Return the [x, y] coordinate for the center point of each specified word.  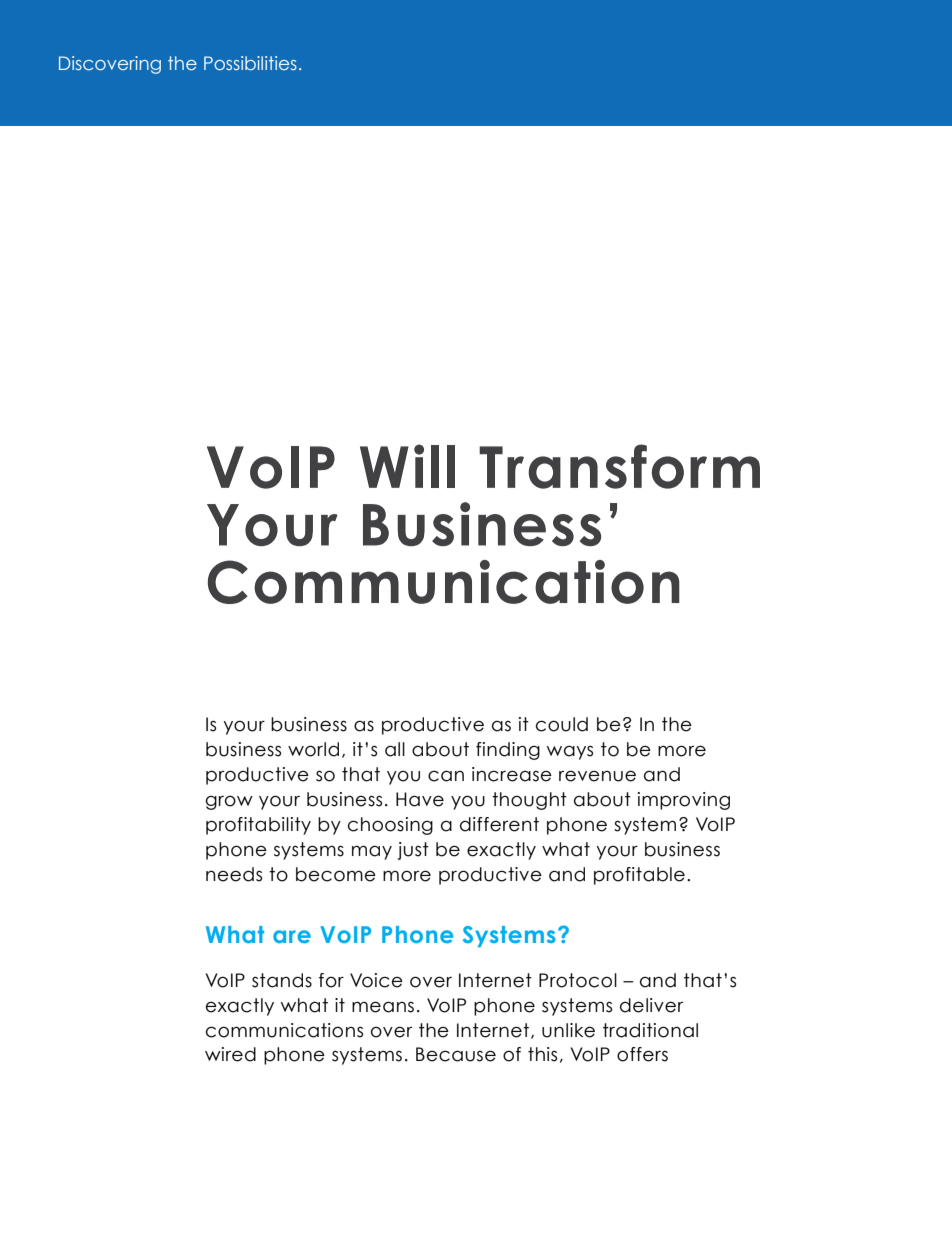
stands [282, 980]
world [313, 749]
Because [456, 1054]
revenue [597, 776]
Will [407, 466]
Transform [619, 466]
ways [570, 753]
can [446, 776]
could [562, 724]
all [395, 749]
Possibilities [250, 63]
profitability [258, 826]
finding [508, 751]
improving [684, 801]
